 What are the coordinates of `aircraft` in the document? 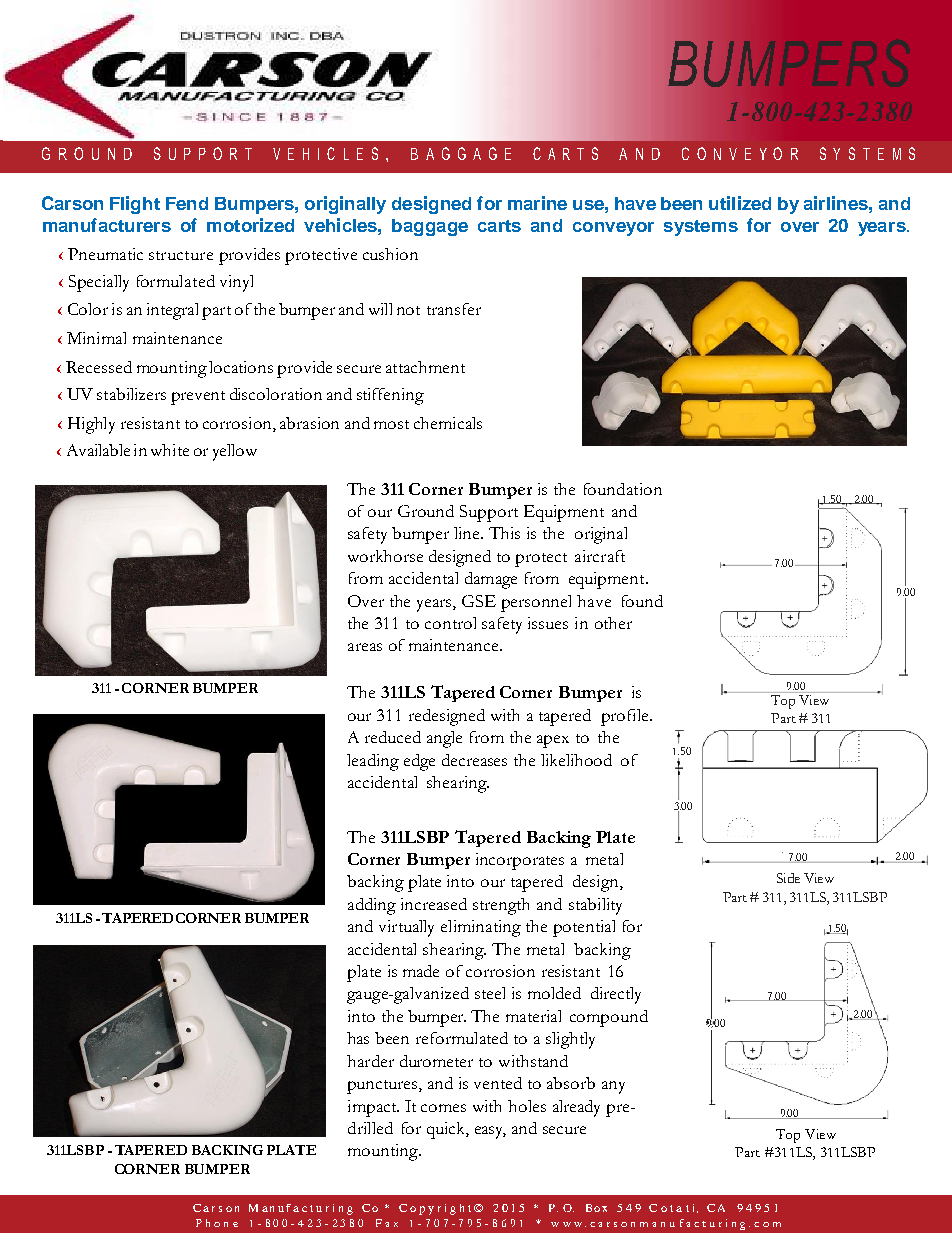 It's located at (600, 556).
